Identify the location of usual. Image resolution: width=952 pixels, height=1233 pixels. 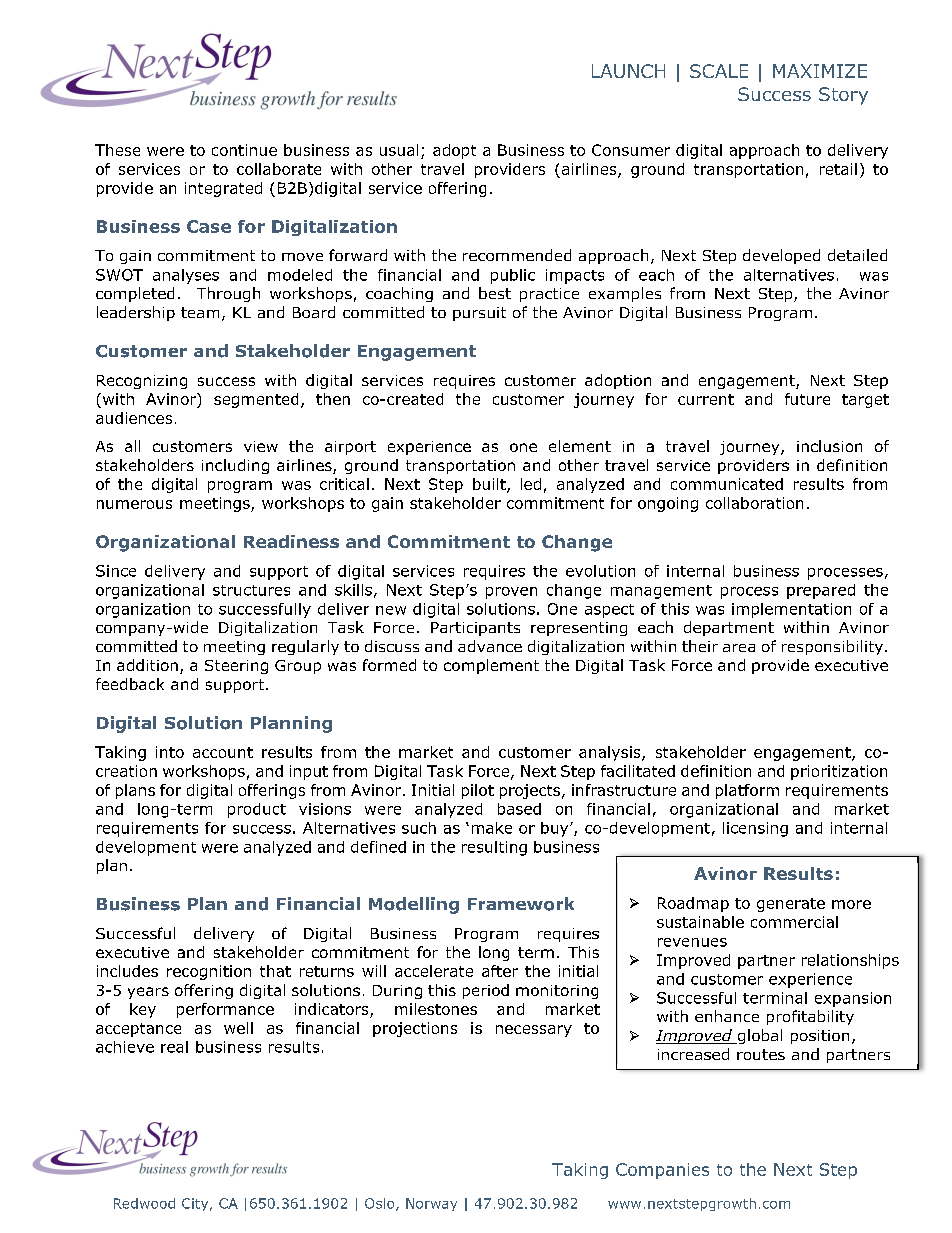
(399, 150).
